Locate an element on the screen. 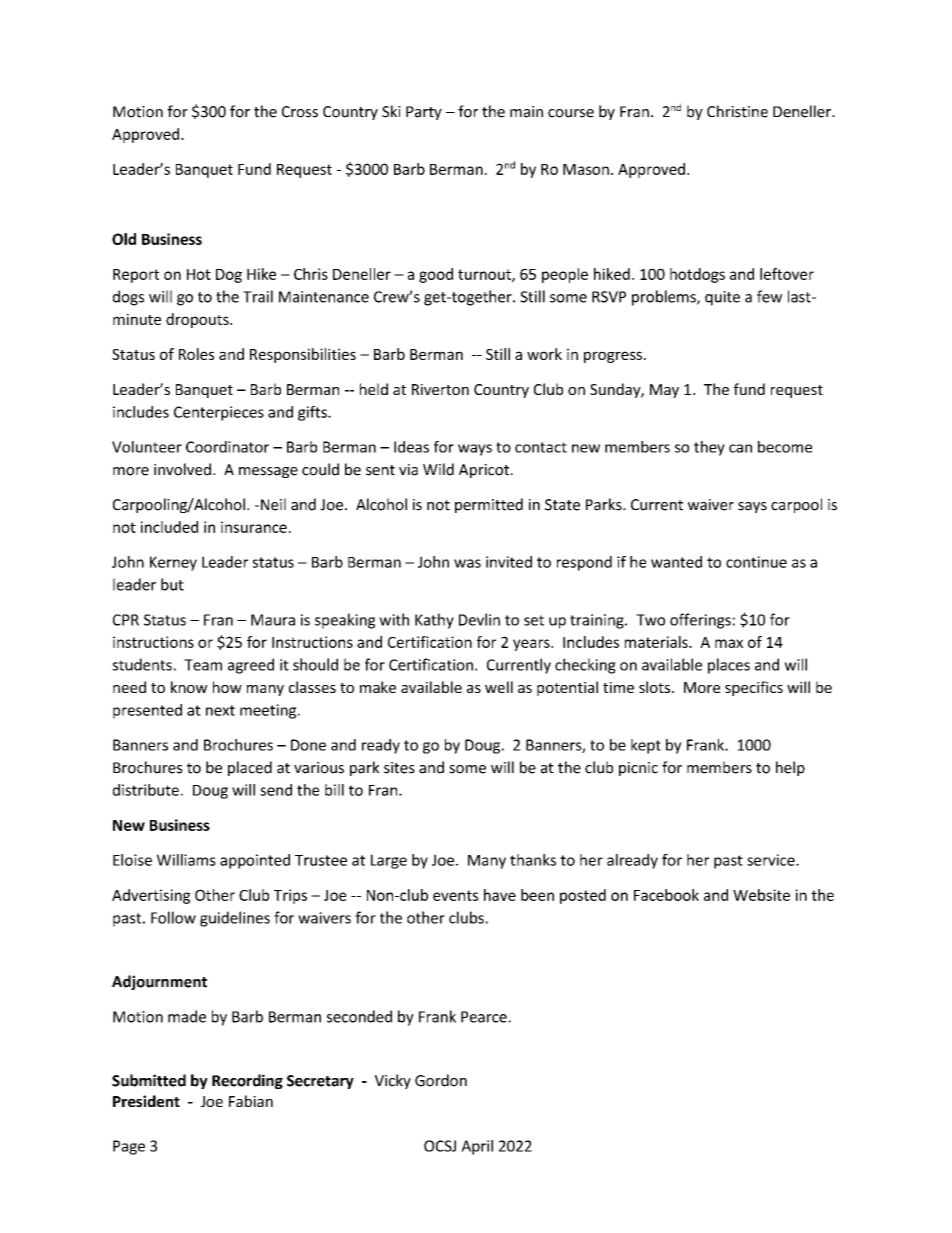 This screenshot has width=952, height=1233. Facebook is located at coordinates (666, 895).
